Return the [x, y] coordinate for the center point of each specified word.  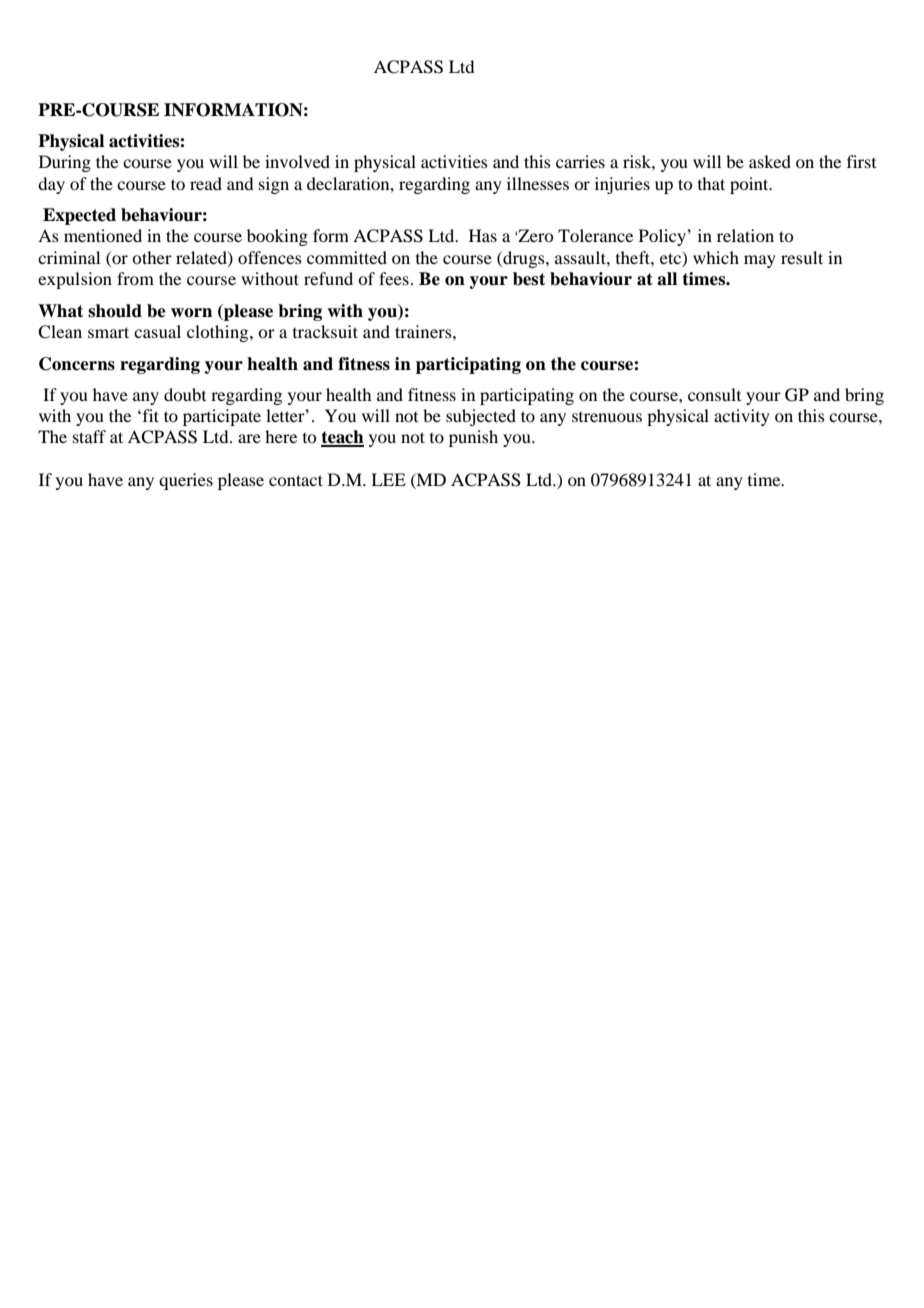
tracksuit [325, 331]
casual [157, 331]
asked [770, 161]
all [667, 279]
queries [186, 481]
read [206, 183]
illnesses [538, 183]
